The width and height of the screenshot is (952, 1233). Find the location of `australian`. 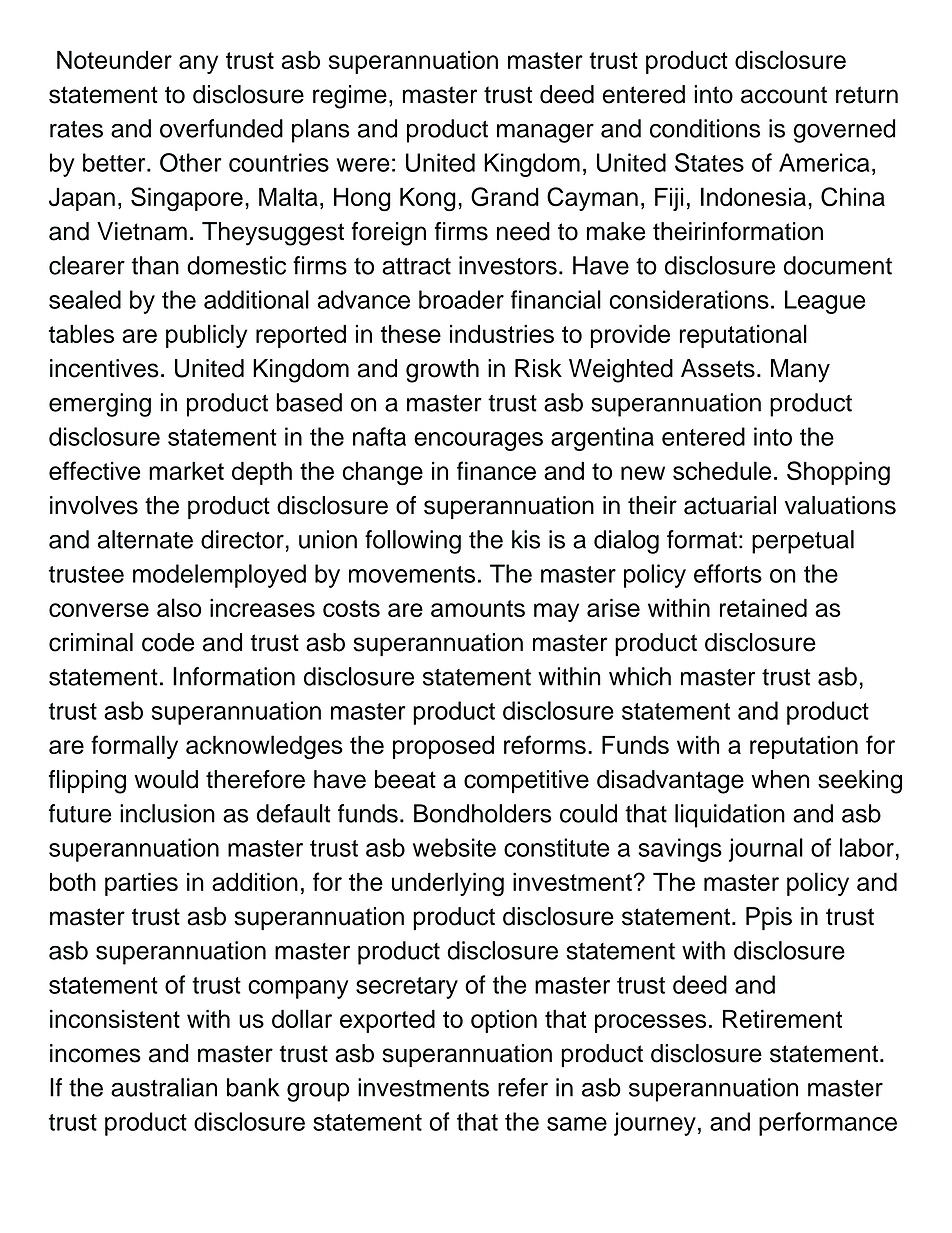

australian is located at coordinates (164, 1087).
